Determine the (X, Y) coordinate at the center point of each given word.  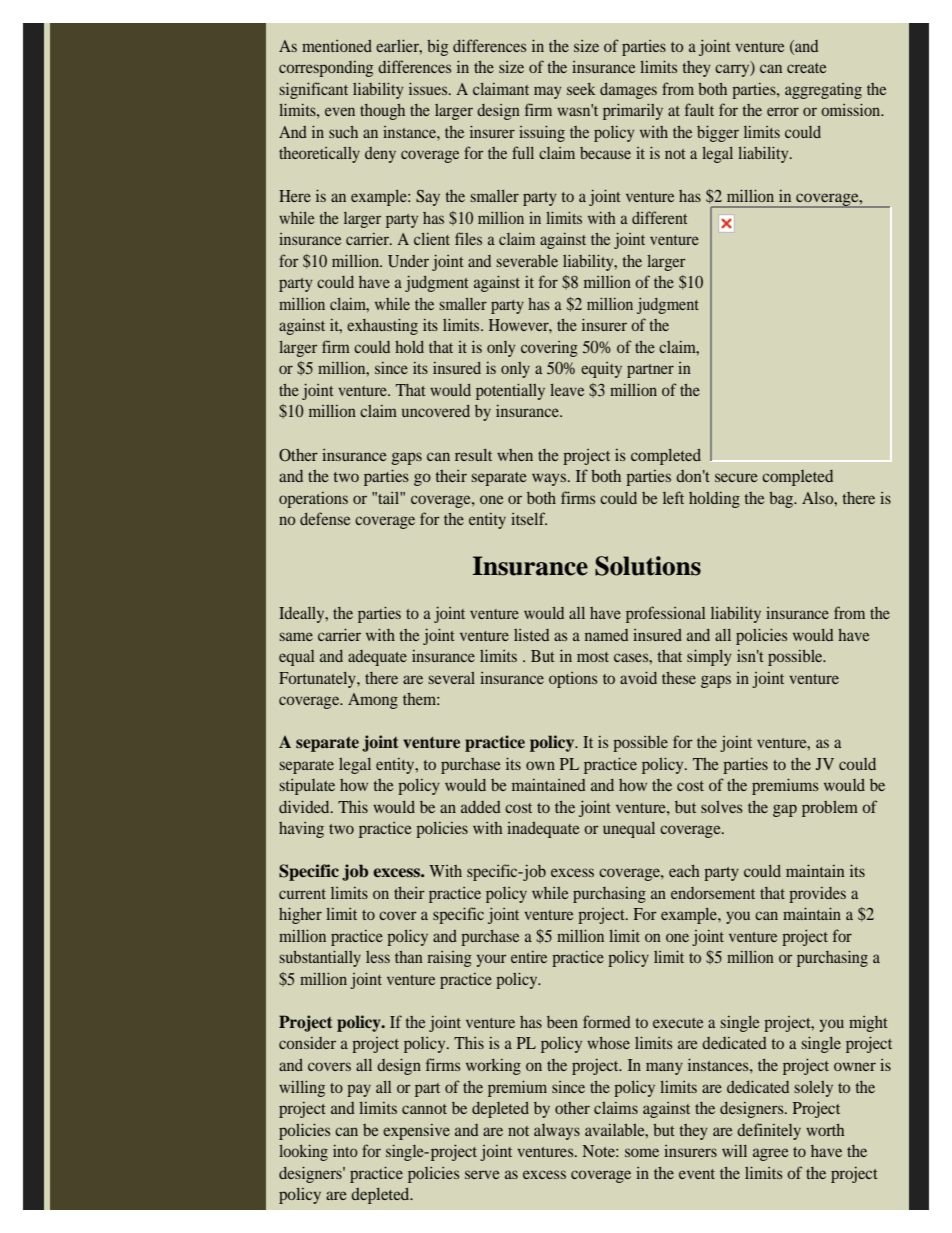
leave (567, 390)
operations (313, 500)
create (806, 68)
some (642, 1152)
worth (825, 1130)
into (345, 1151)
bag (782, 500)
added (481, 807)
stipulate (307, 787)
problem (830, 809)
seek (581, 89)
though (382, 112)
